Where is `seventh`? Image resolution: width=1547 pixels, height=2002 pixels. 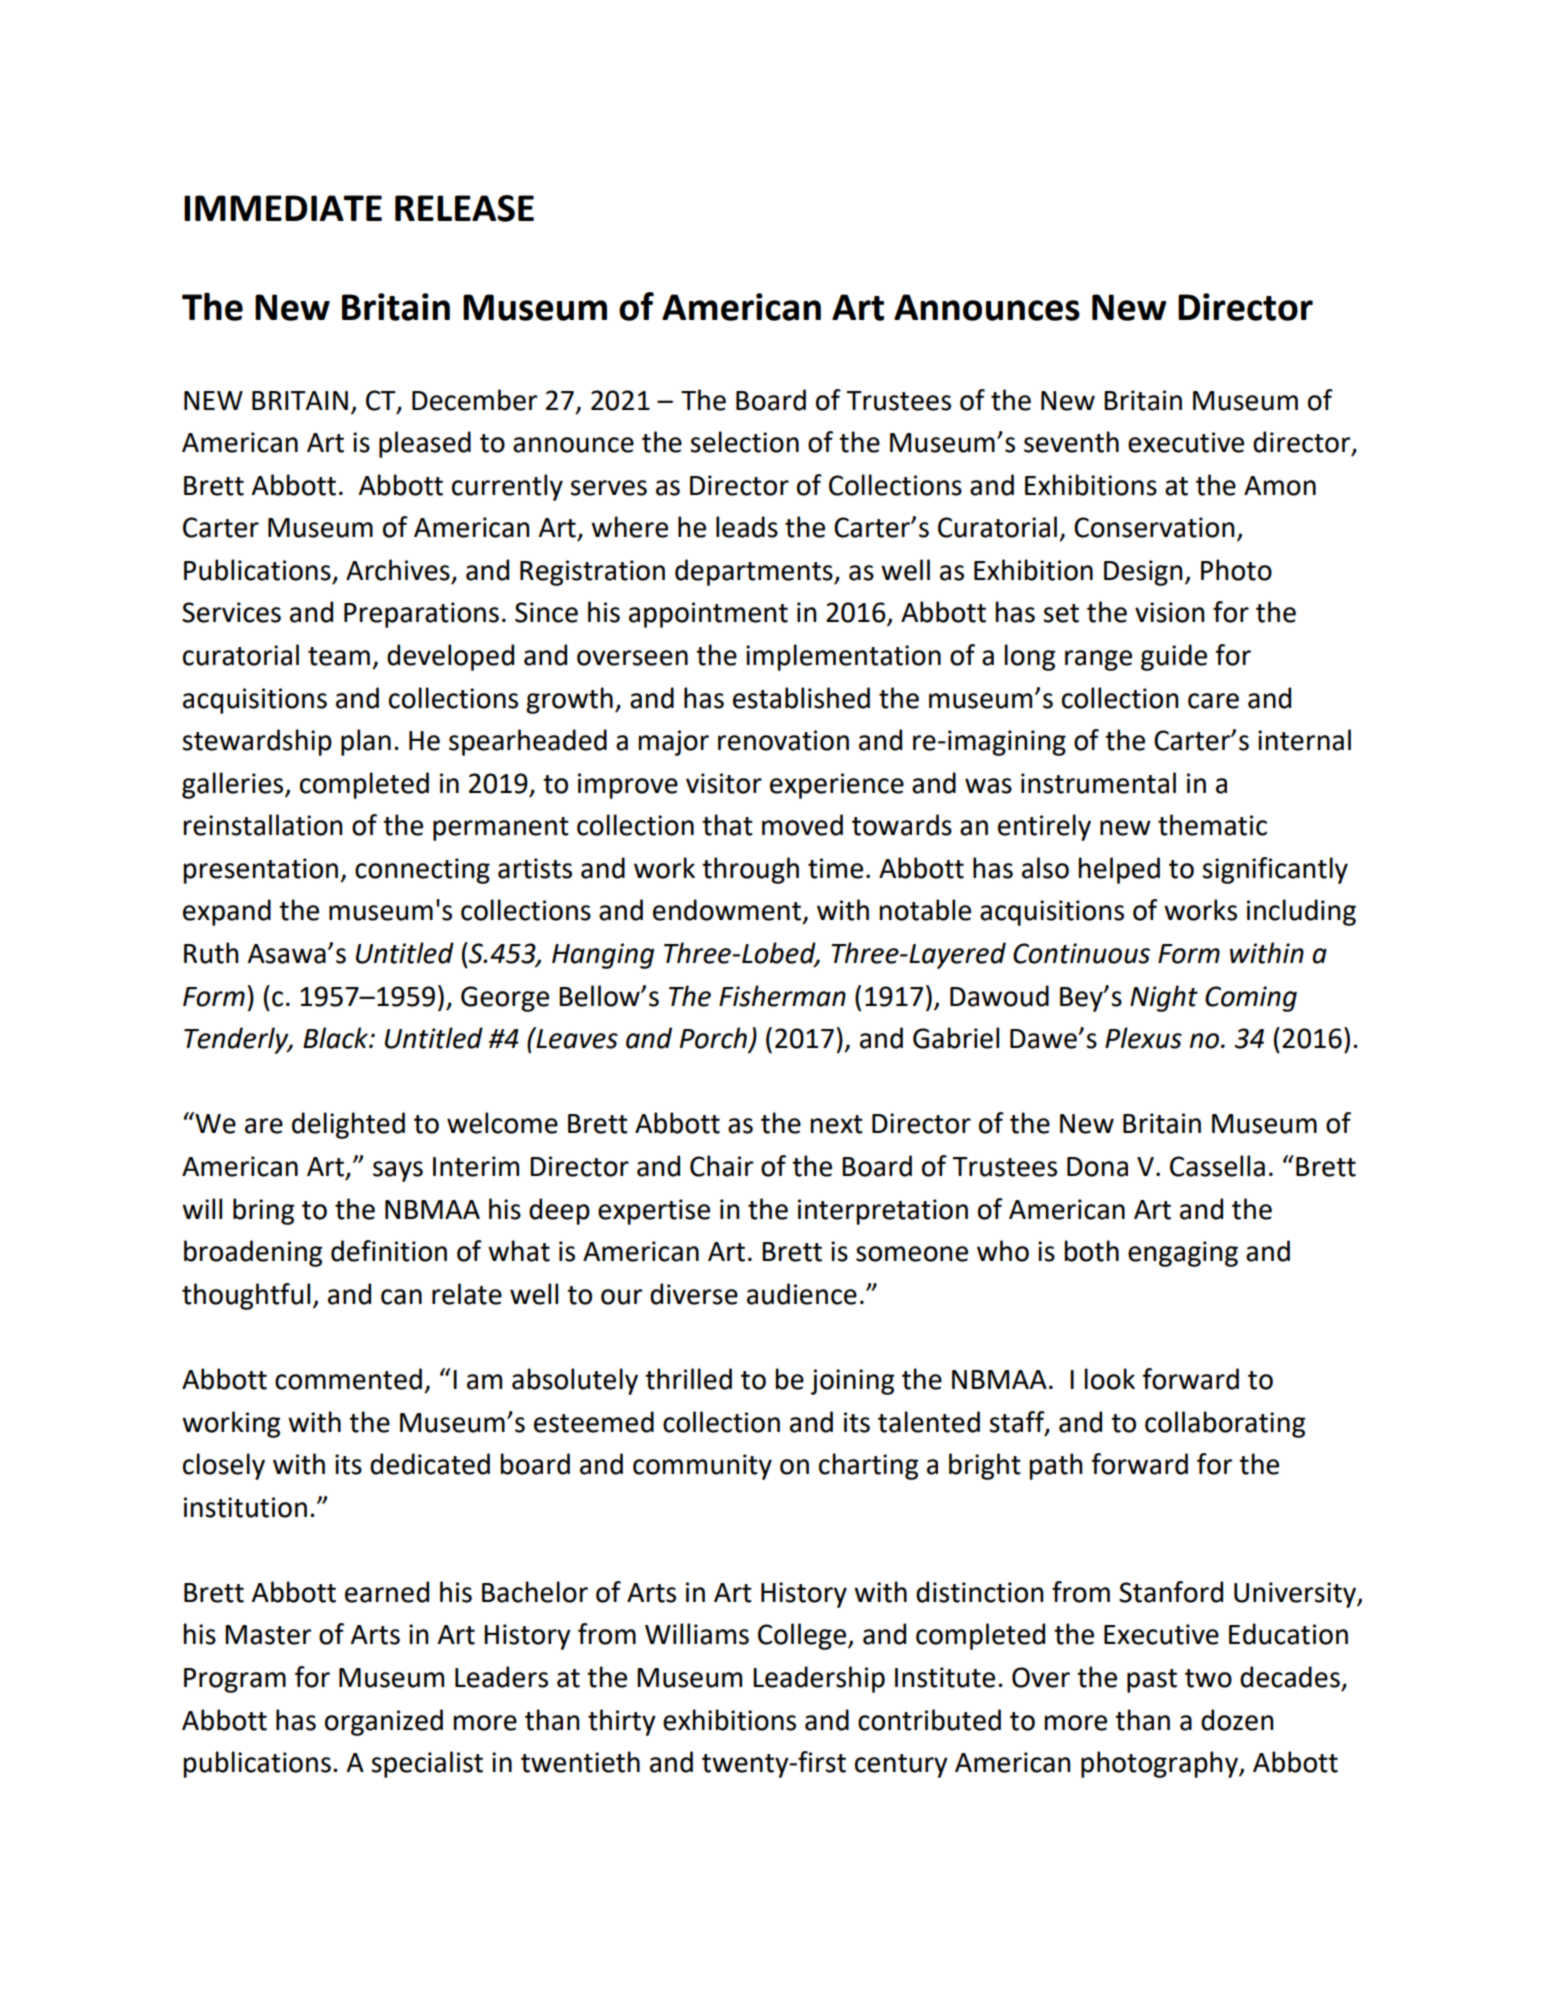 seventh is located at coordinates (1071, 442).
